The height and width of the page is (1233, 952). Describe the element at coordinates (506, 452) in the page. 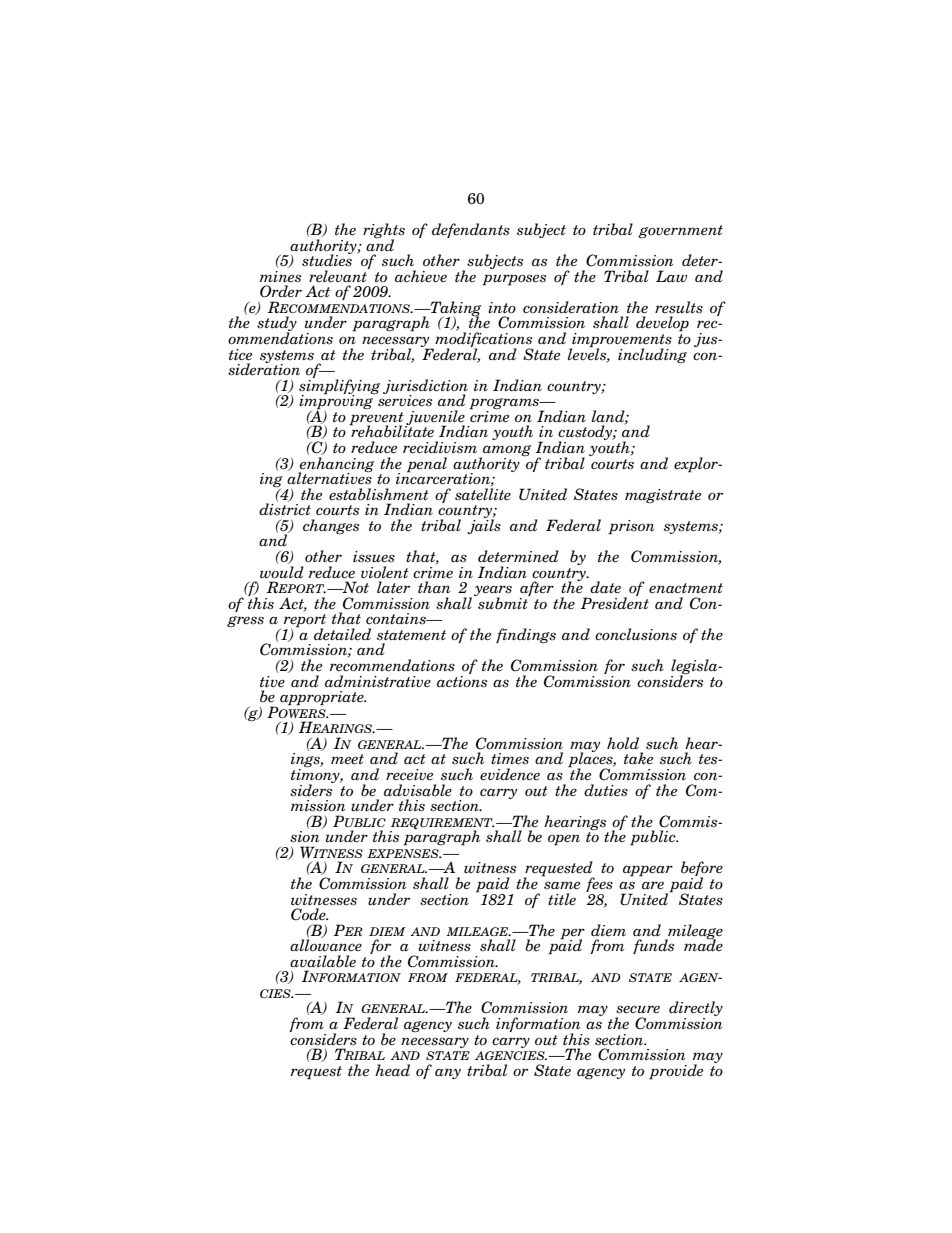

I see `among` at that location.
